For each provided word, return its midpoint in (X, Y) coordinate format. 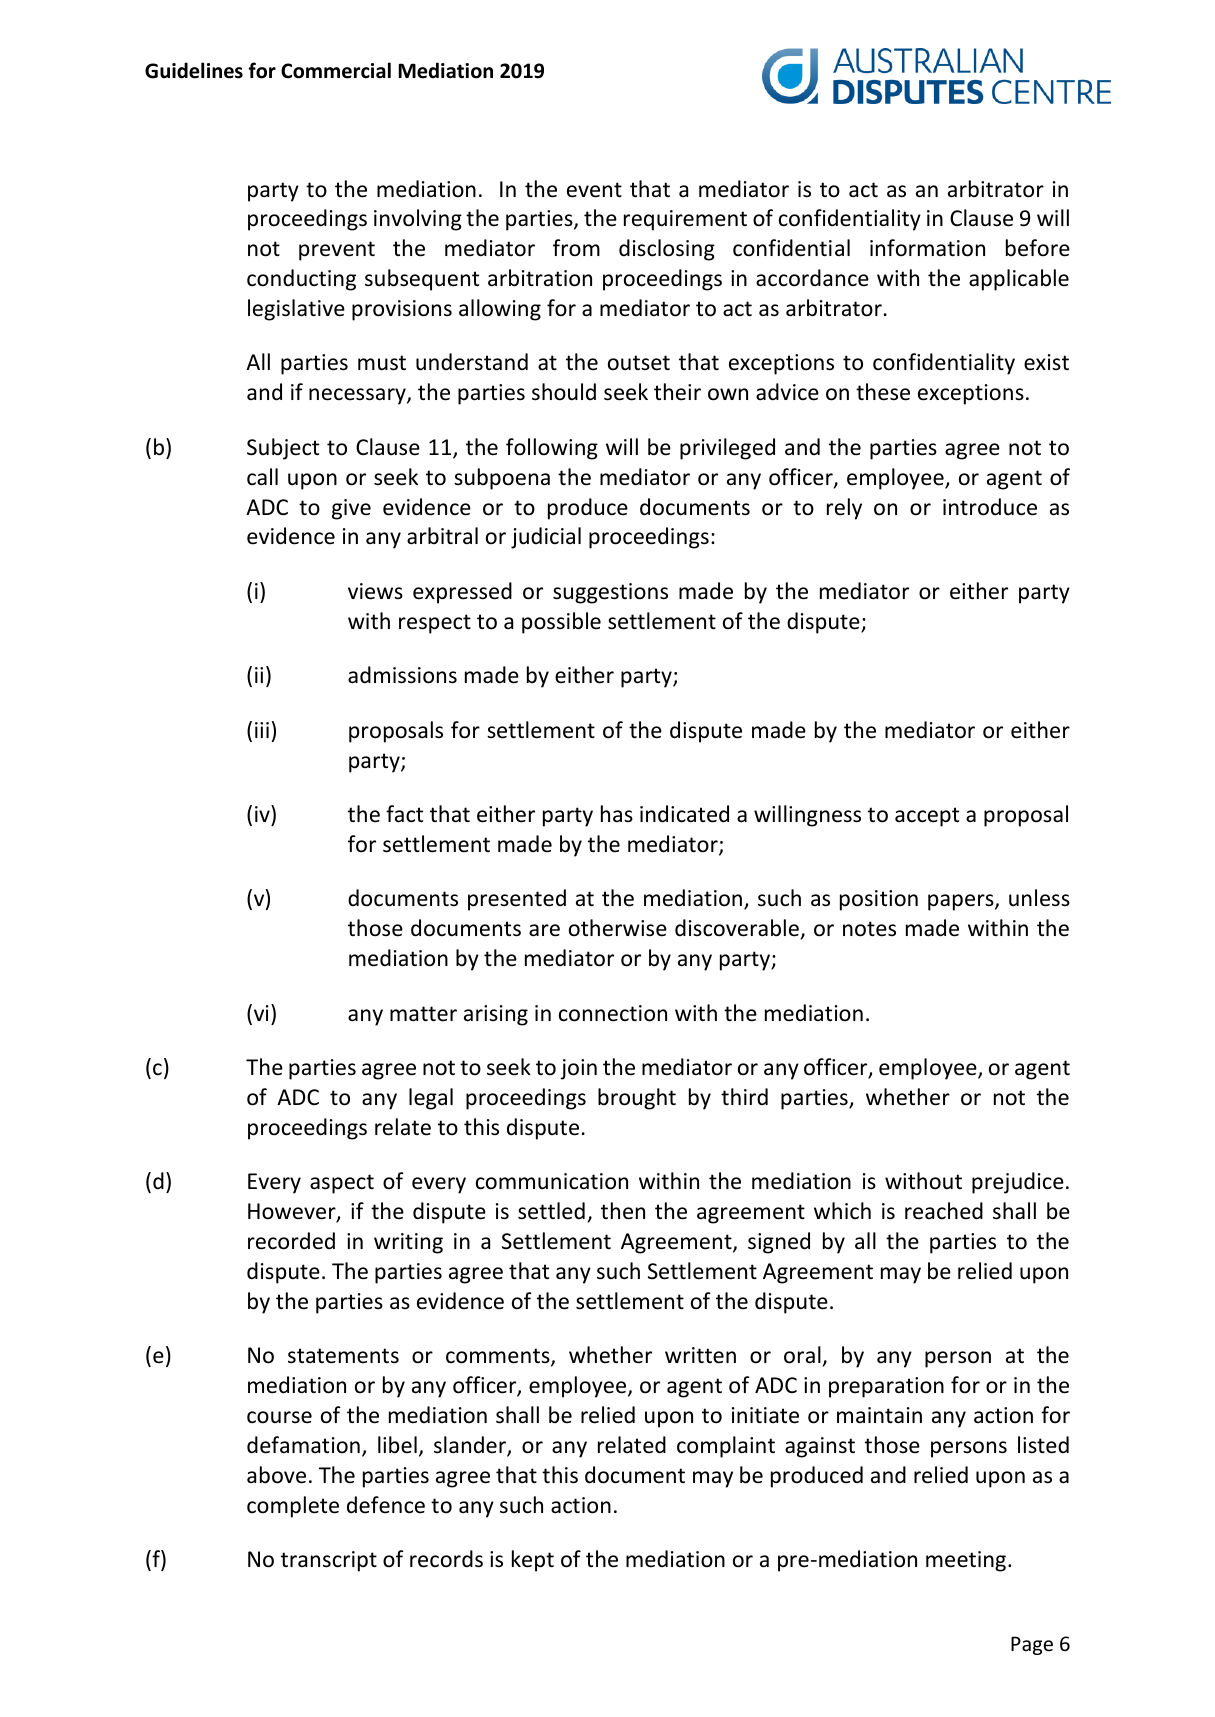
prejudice (1018, 1183)
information (927, 248)
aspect (342, 1184)
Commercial (336, 70)
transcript (329, 1561)
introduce (990, 507)
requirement (685, 220)
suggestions (610, 593)
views (375, 591)
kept (533, 1561)
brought (637, 1099)
